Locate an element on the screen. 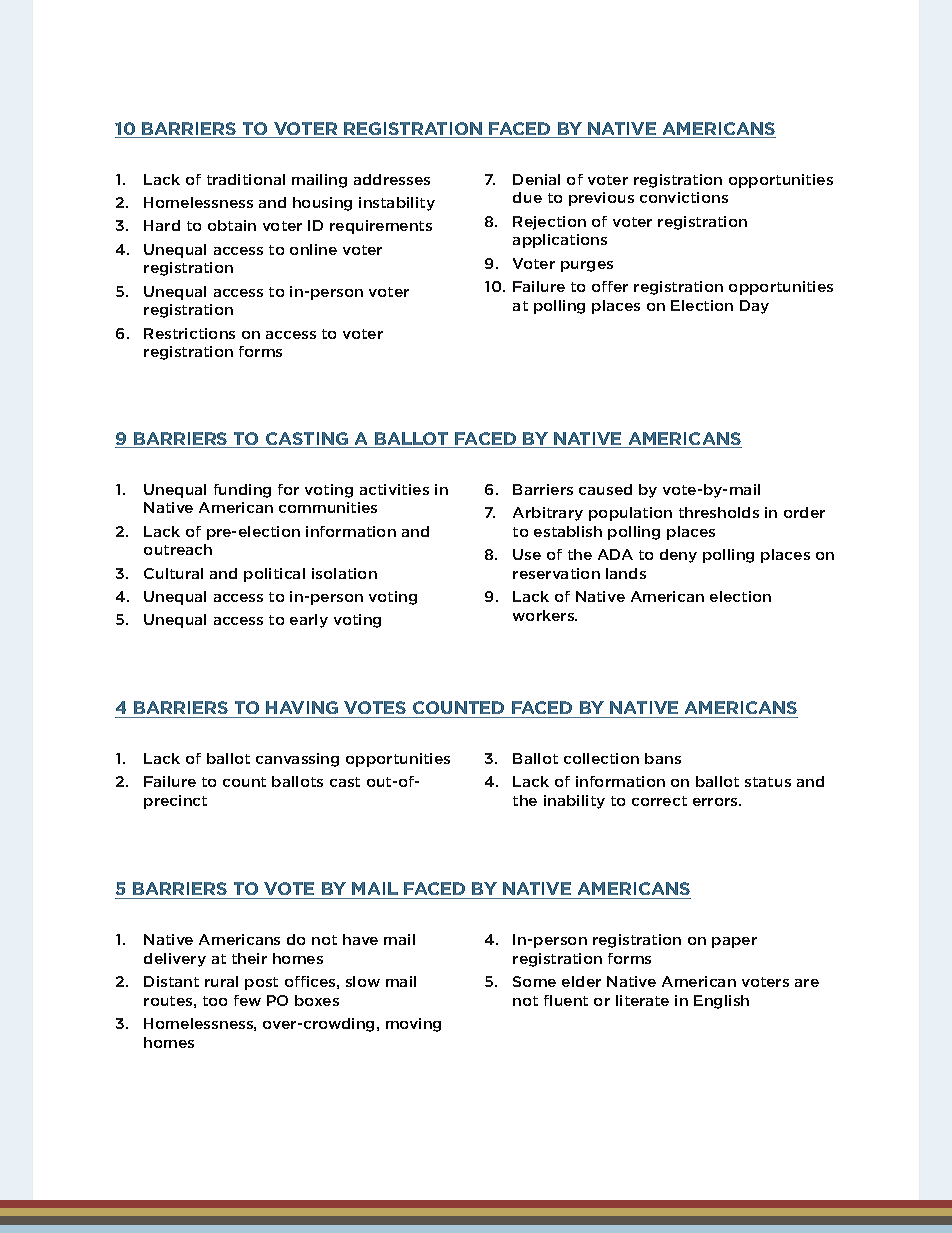 The image size is (952, 1233). Some is located at coordinates (534, 981).
